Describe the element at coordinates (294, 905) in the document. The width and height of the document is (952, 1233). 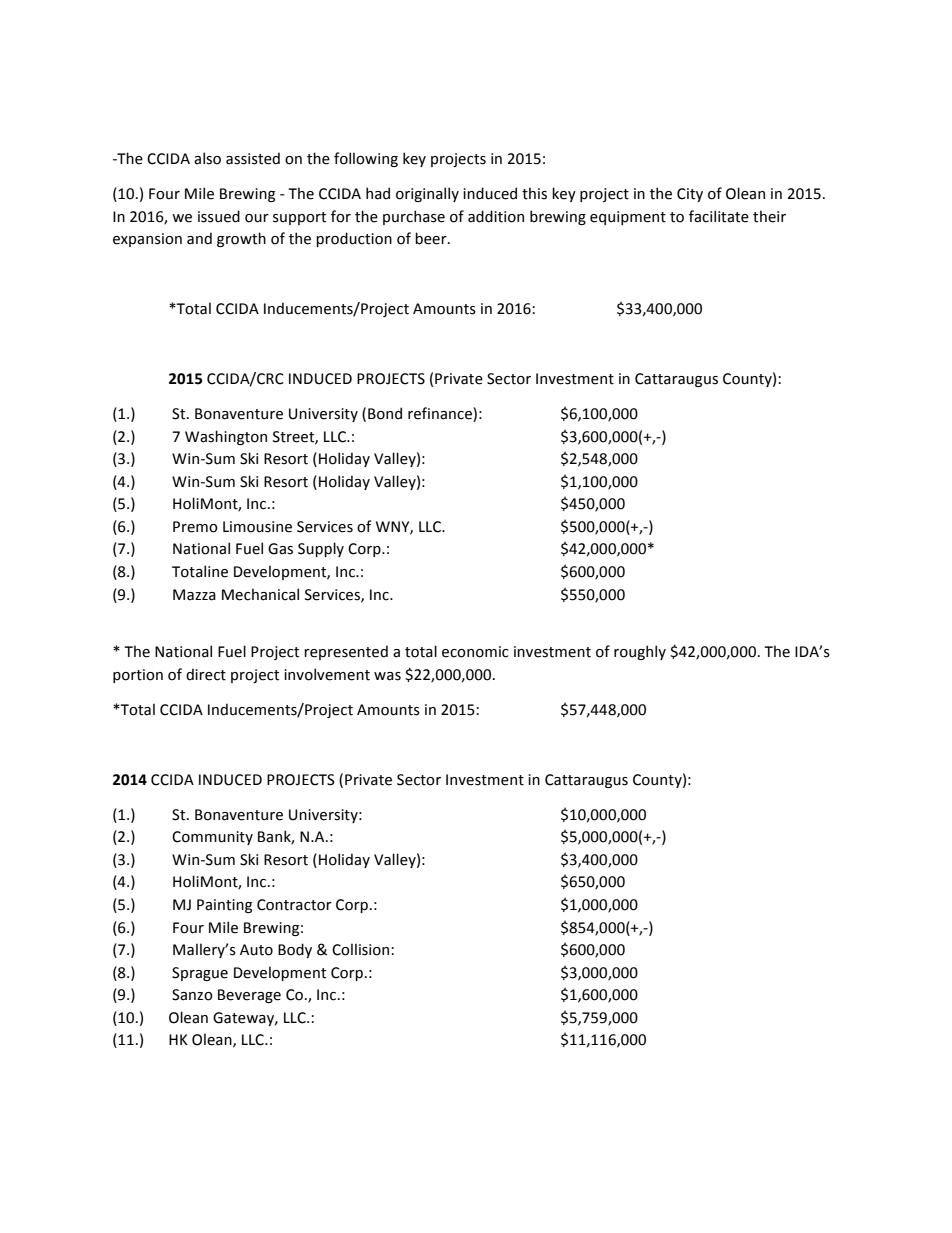
I see `Contractor` at that location.
